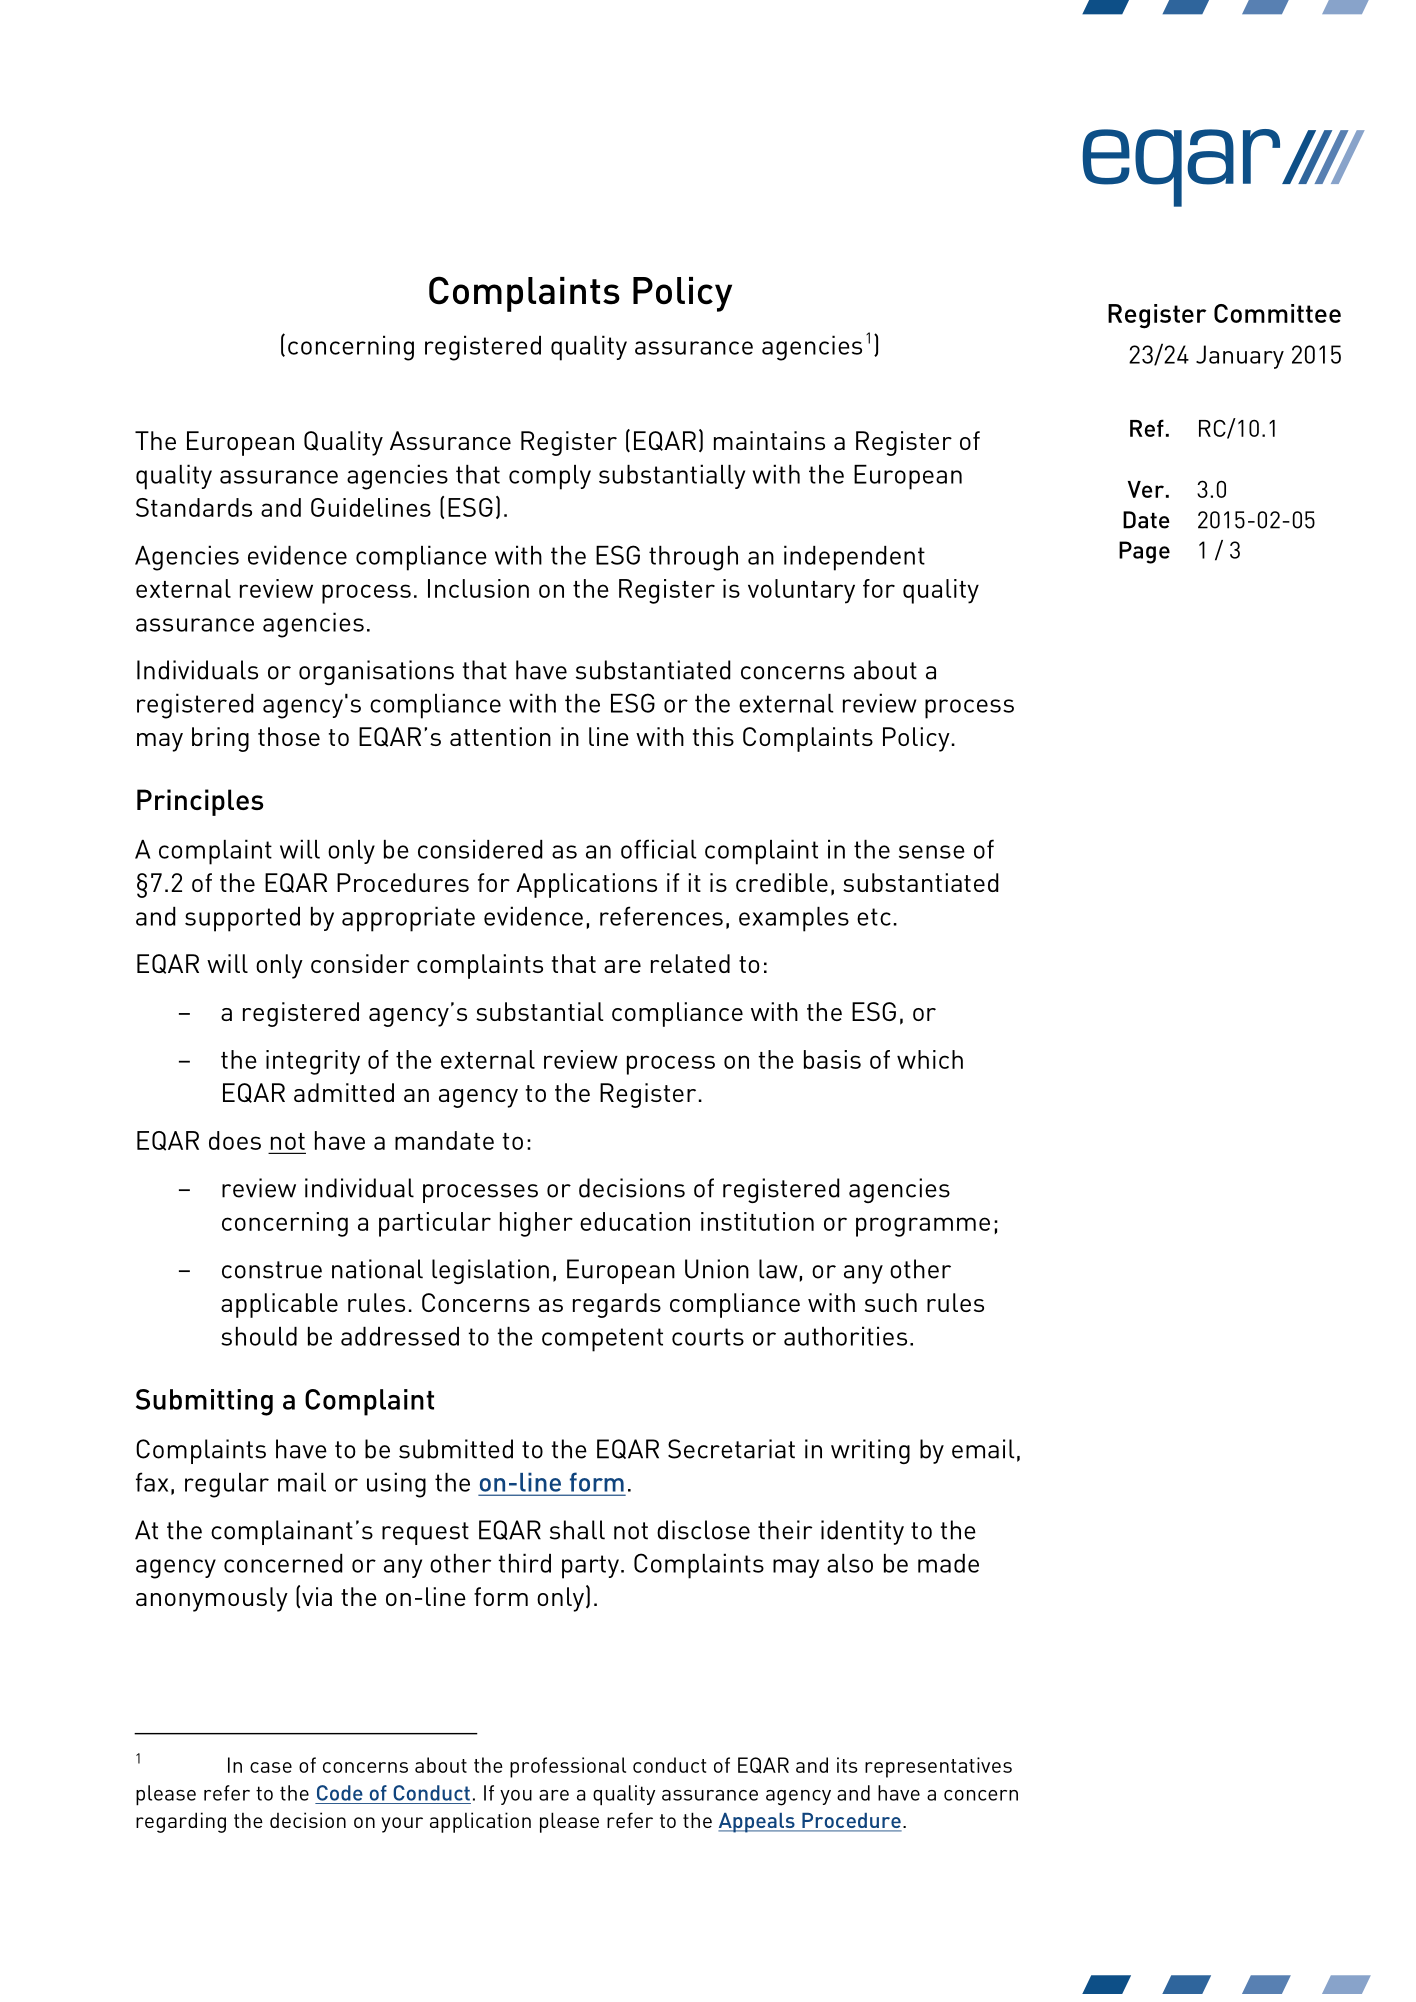 The width and height of the screenshot is (1416, 2002). I want to click on Standards, so click(194, 507).
